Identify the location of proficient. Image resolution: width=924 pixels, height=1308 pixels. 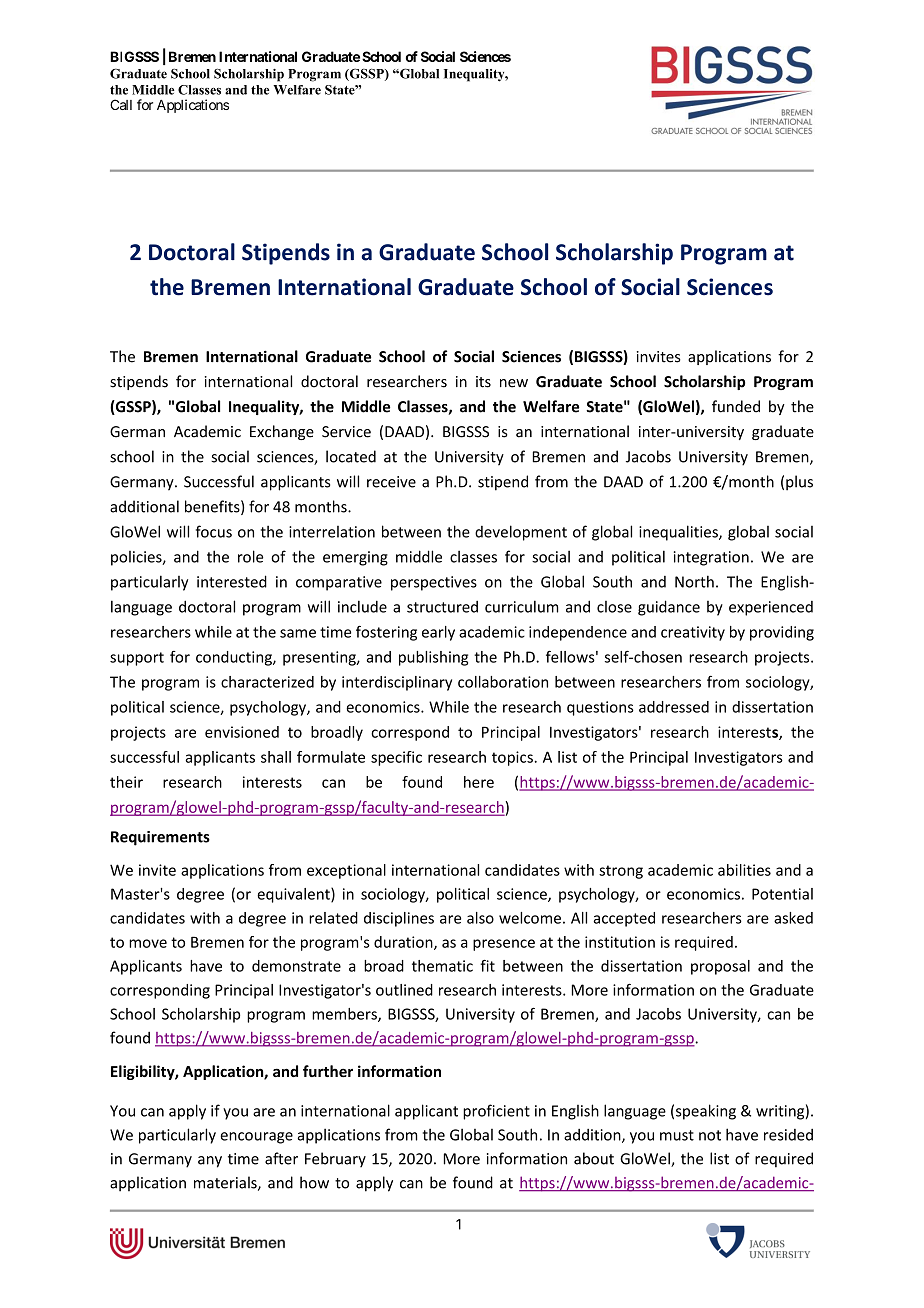
(496, 1112).
